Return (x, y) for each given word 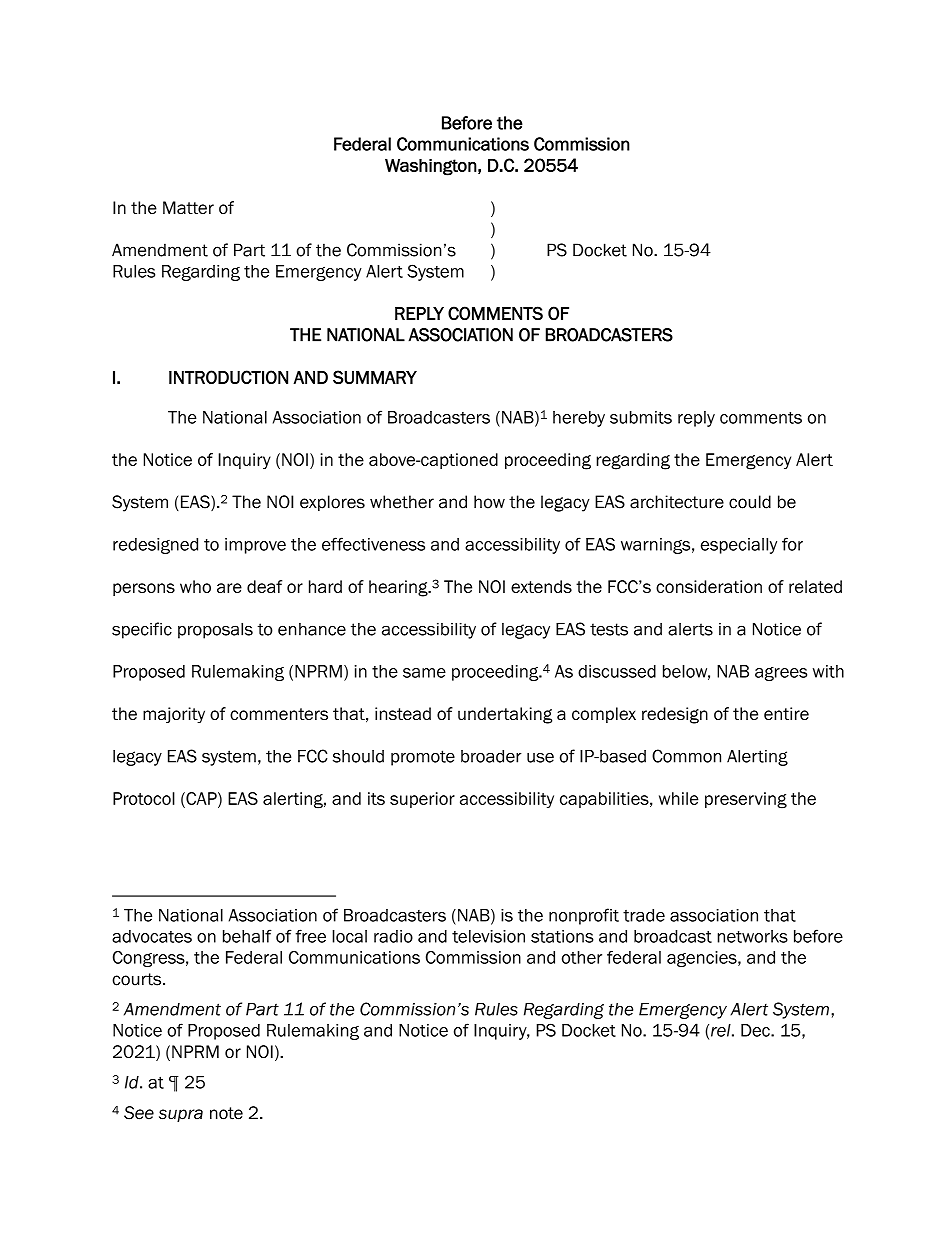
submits (641, 417)
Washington (431, 167)
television (488, 936)
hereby (579, 419)
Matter (188, 207)
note (226, 1113)
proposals (215, 630)
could (750, 502)
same (424, 673)
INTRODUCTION (228, 377)
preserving (746, 800)
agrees (781, 674)
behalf (247, 936)
